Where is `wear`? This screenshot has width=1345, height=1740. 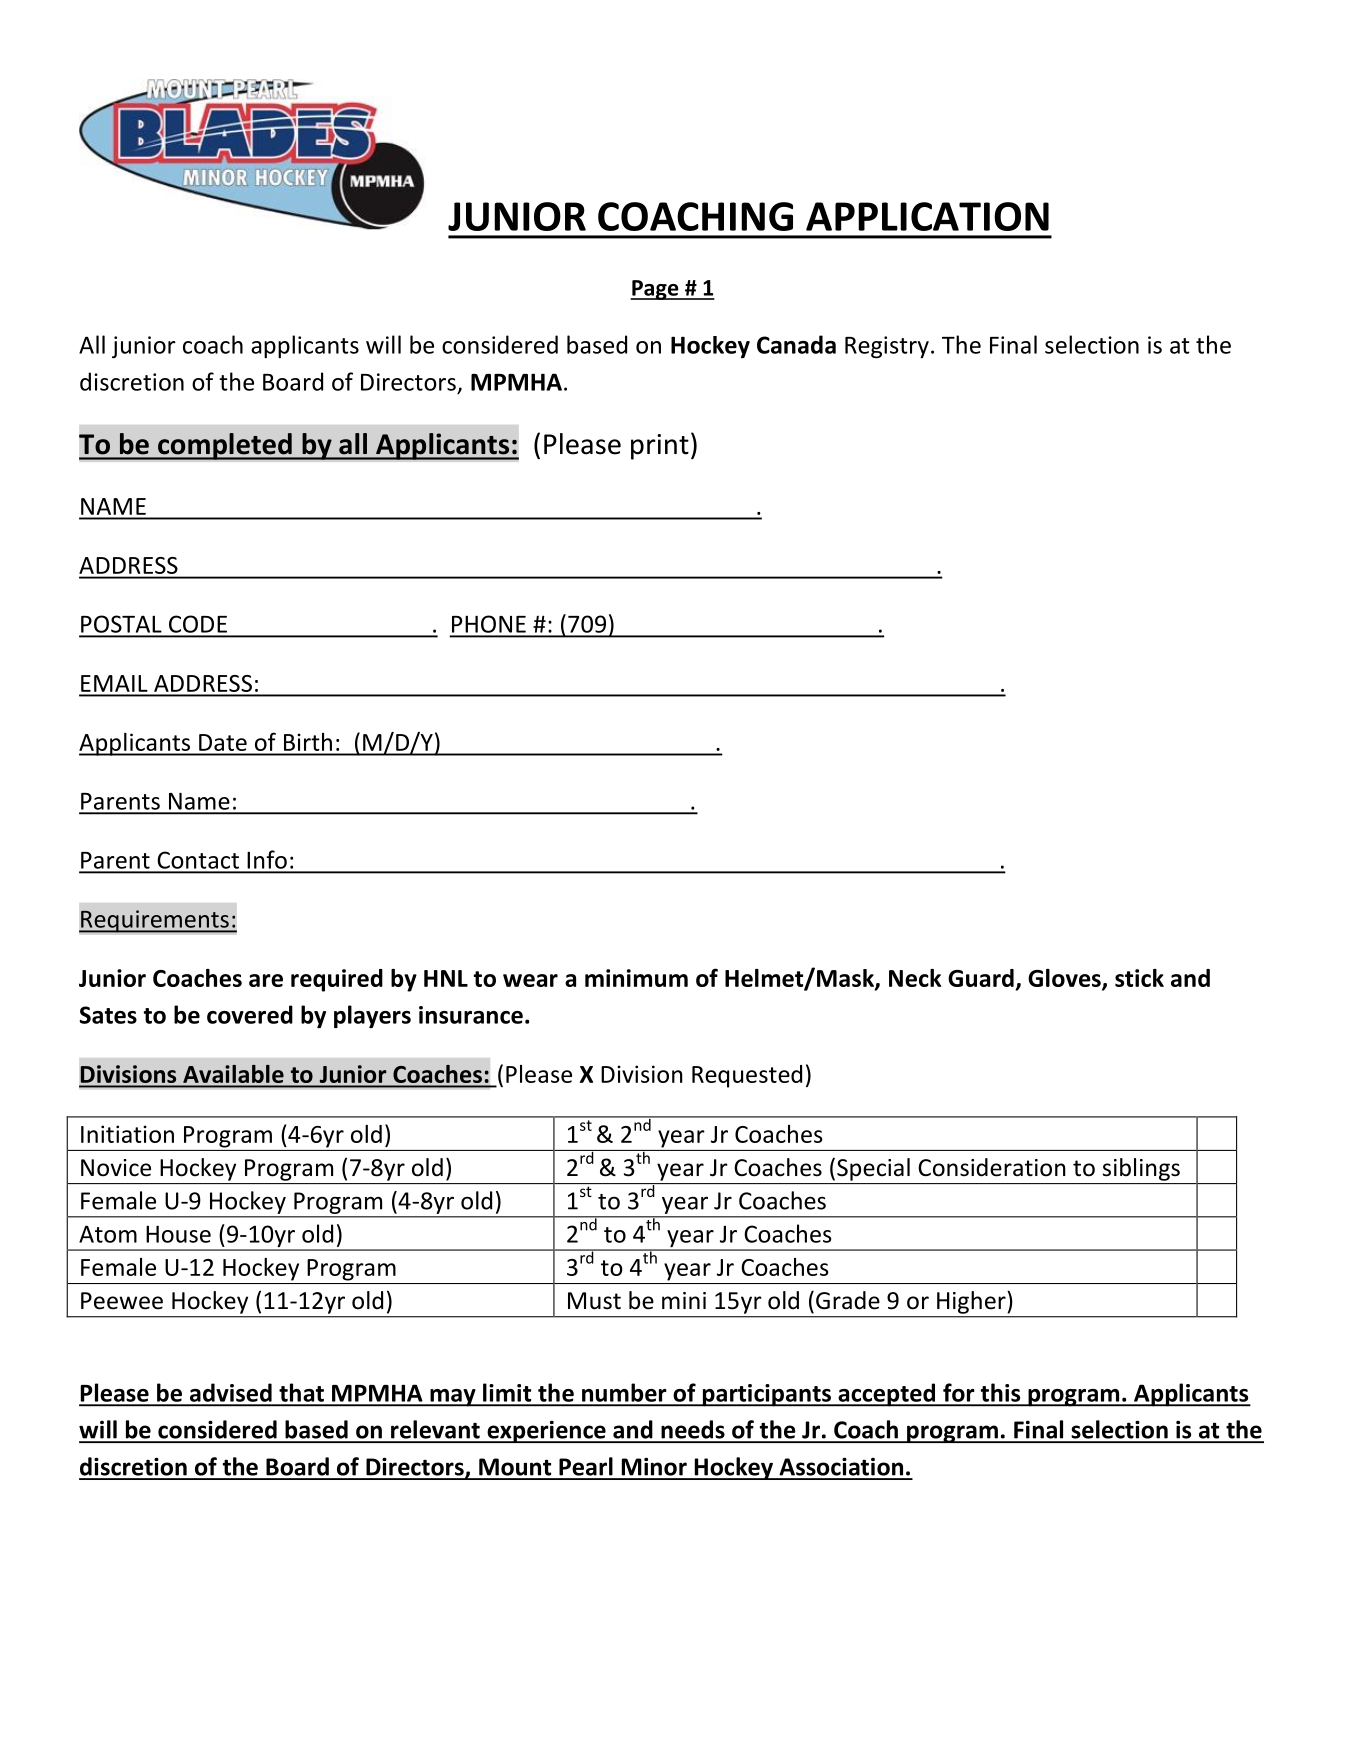
wear is located at coordinates (530, 980).
